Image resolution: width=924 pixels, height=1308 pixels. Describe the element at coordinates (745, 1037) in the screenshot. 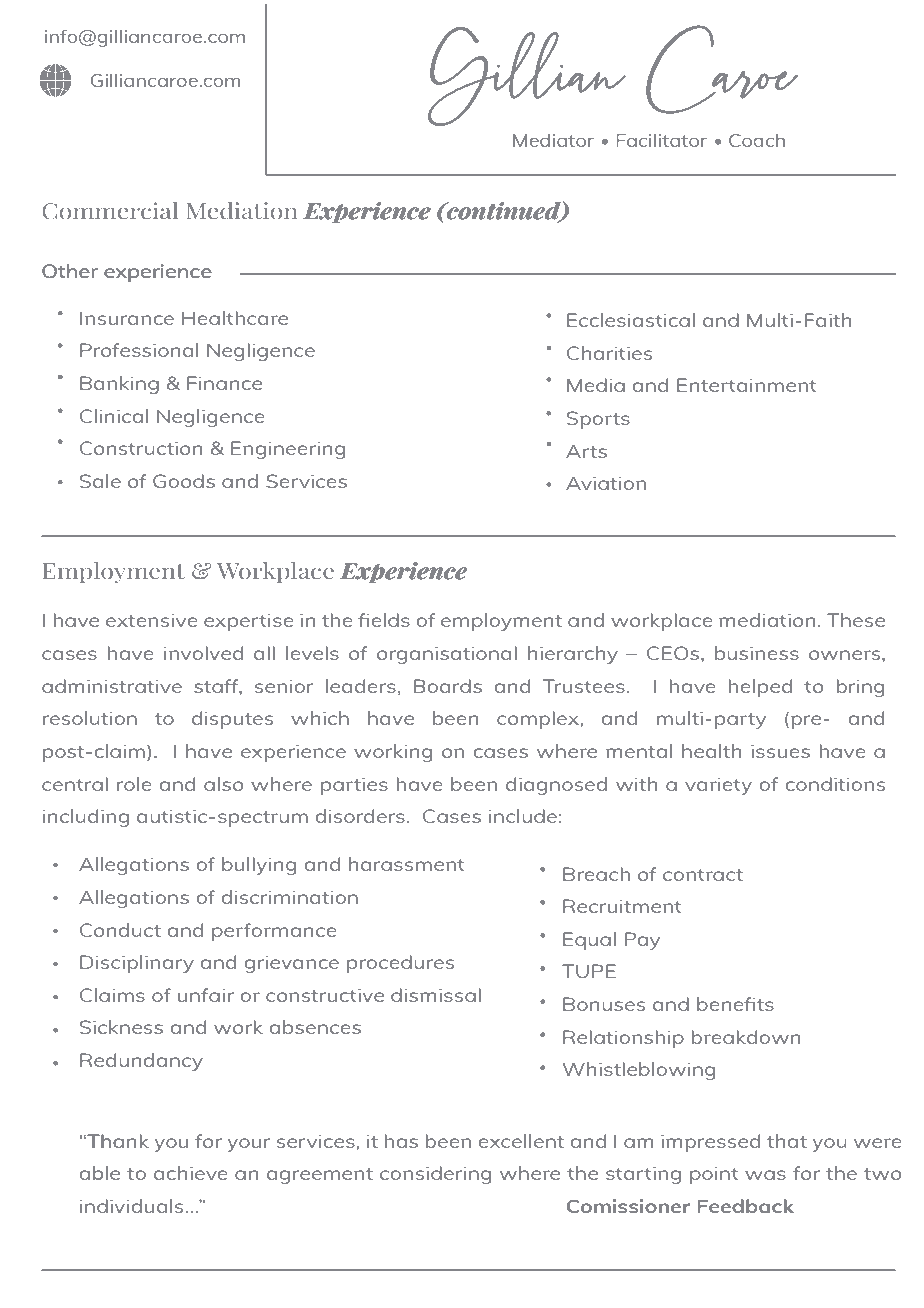

I see `breakdown` at that location.
